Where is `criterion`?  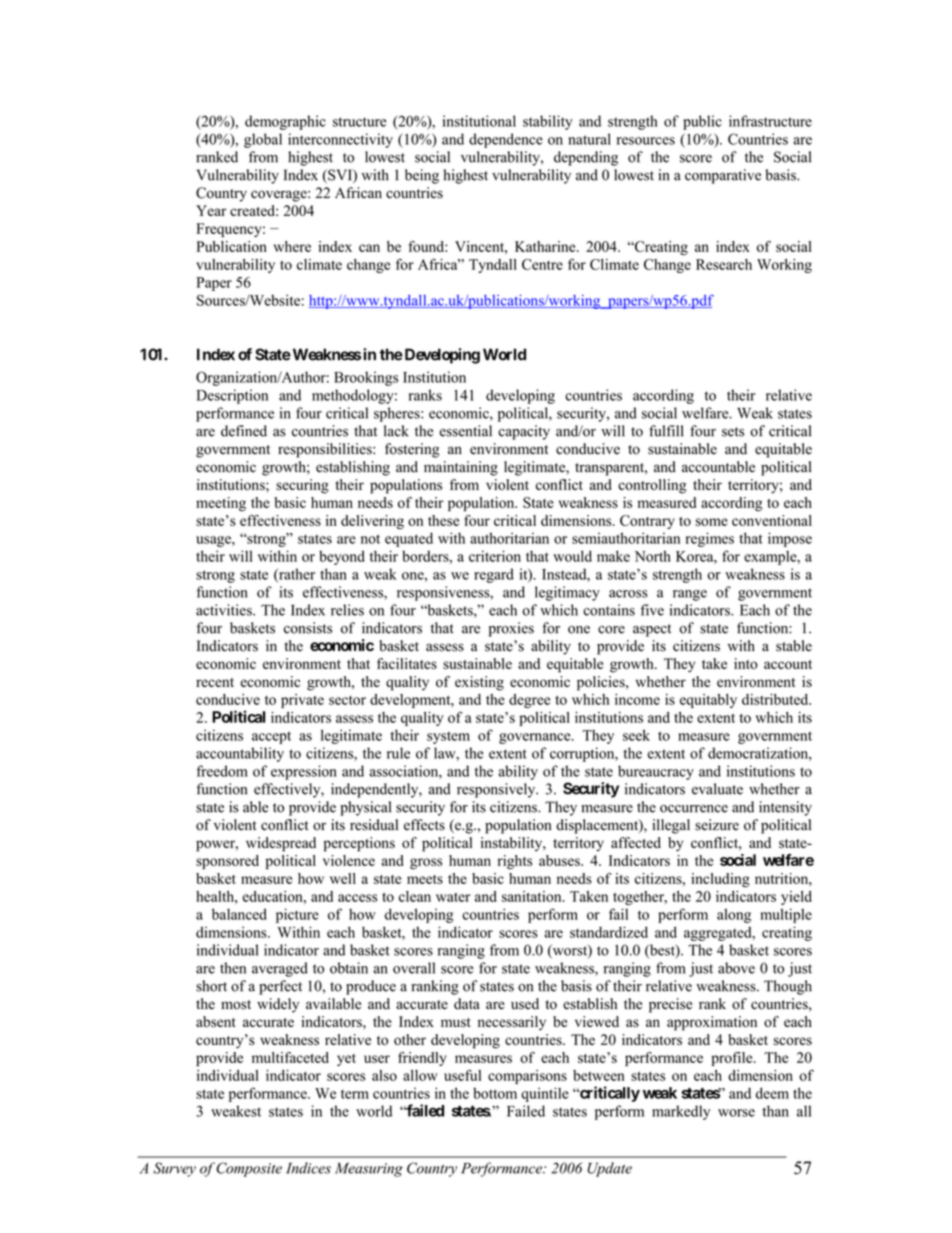 criterion is located at coordinates (495, 556).
